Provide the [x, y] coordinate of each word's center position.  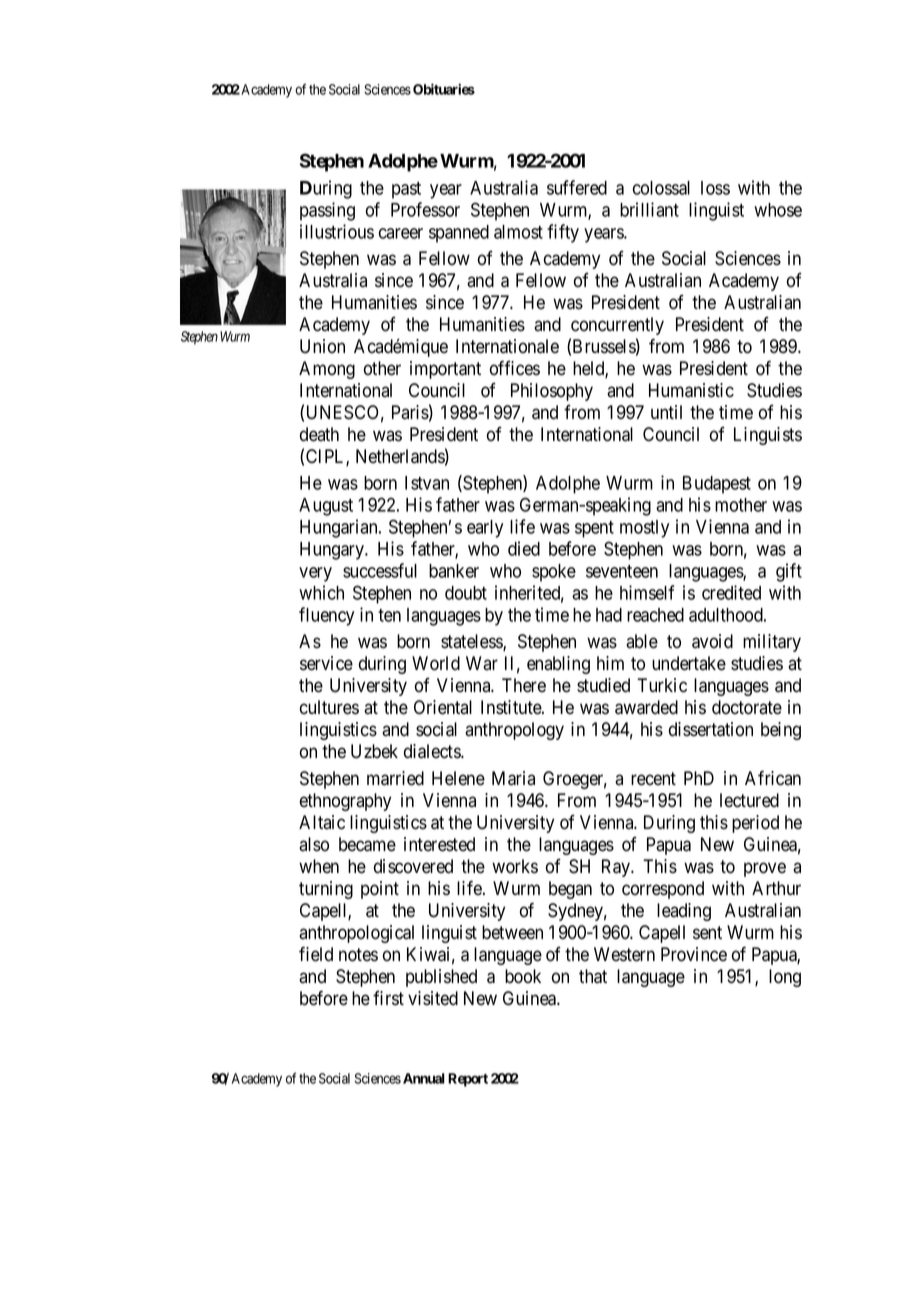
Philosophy [552, 392]
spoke [554, 573]
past [406, 190]
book [523, 976]
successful [380, 570]
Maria [513, 778]
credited [731, 592]
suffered [577, 187]
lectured [749, 800]
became [367, 844]
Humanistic [691, 390]
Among [327, 370]
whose [778, 210]
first [388, 998]
